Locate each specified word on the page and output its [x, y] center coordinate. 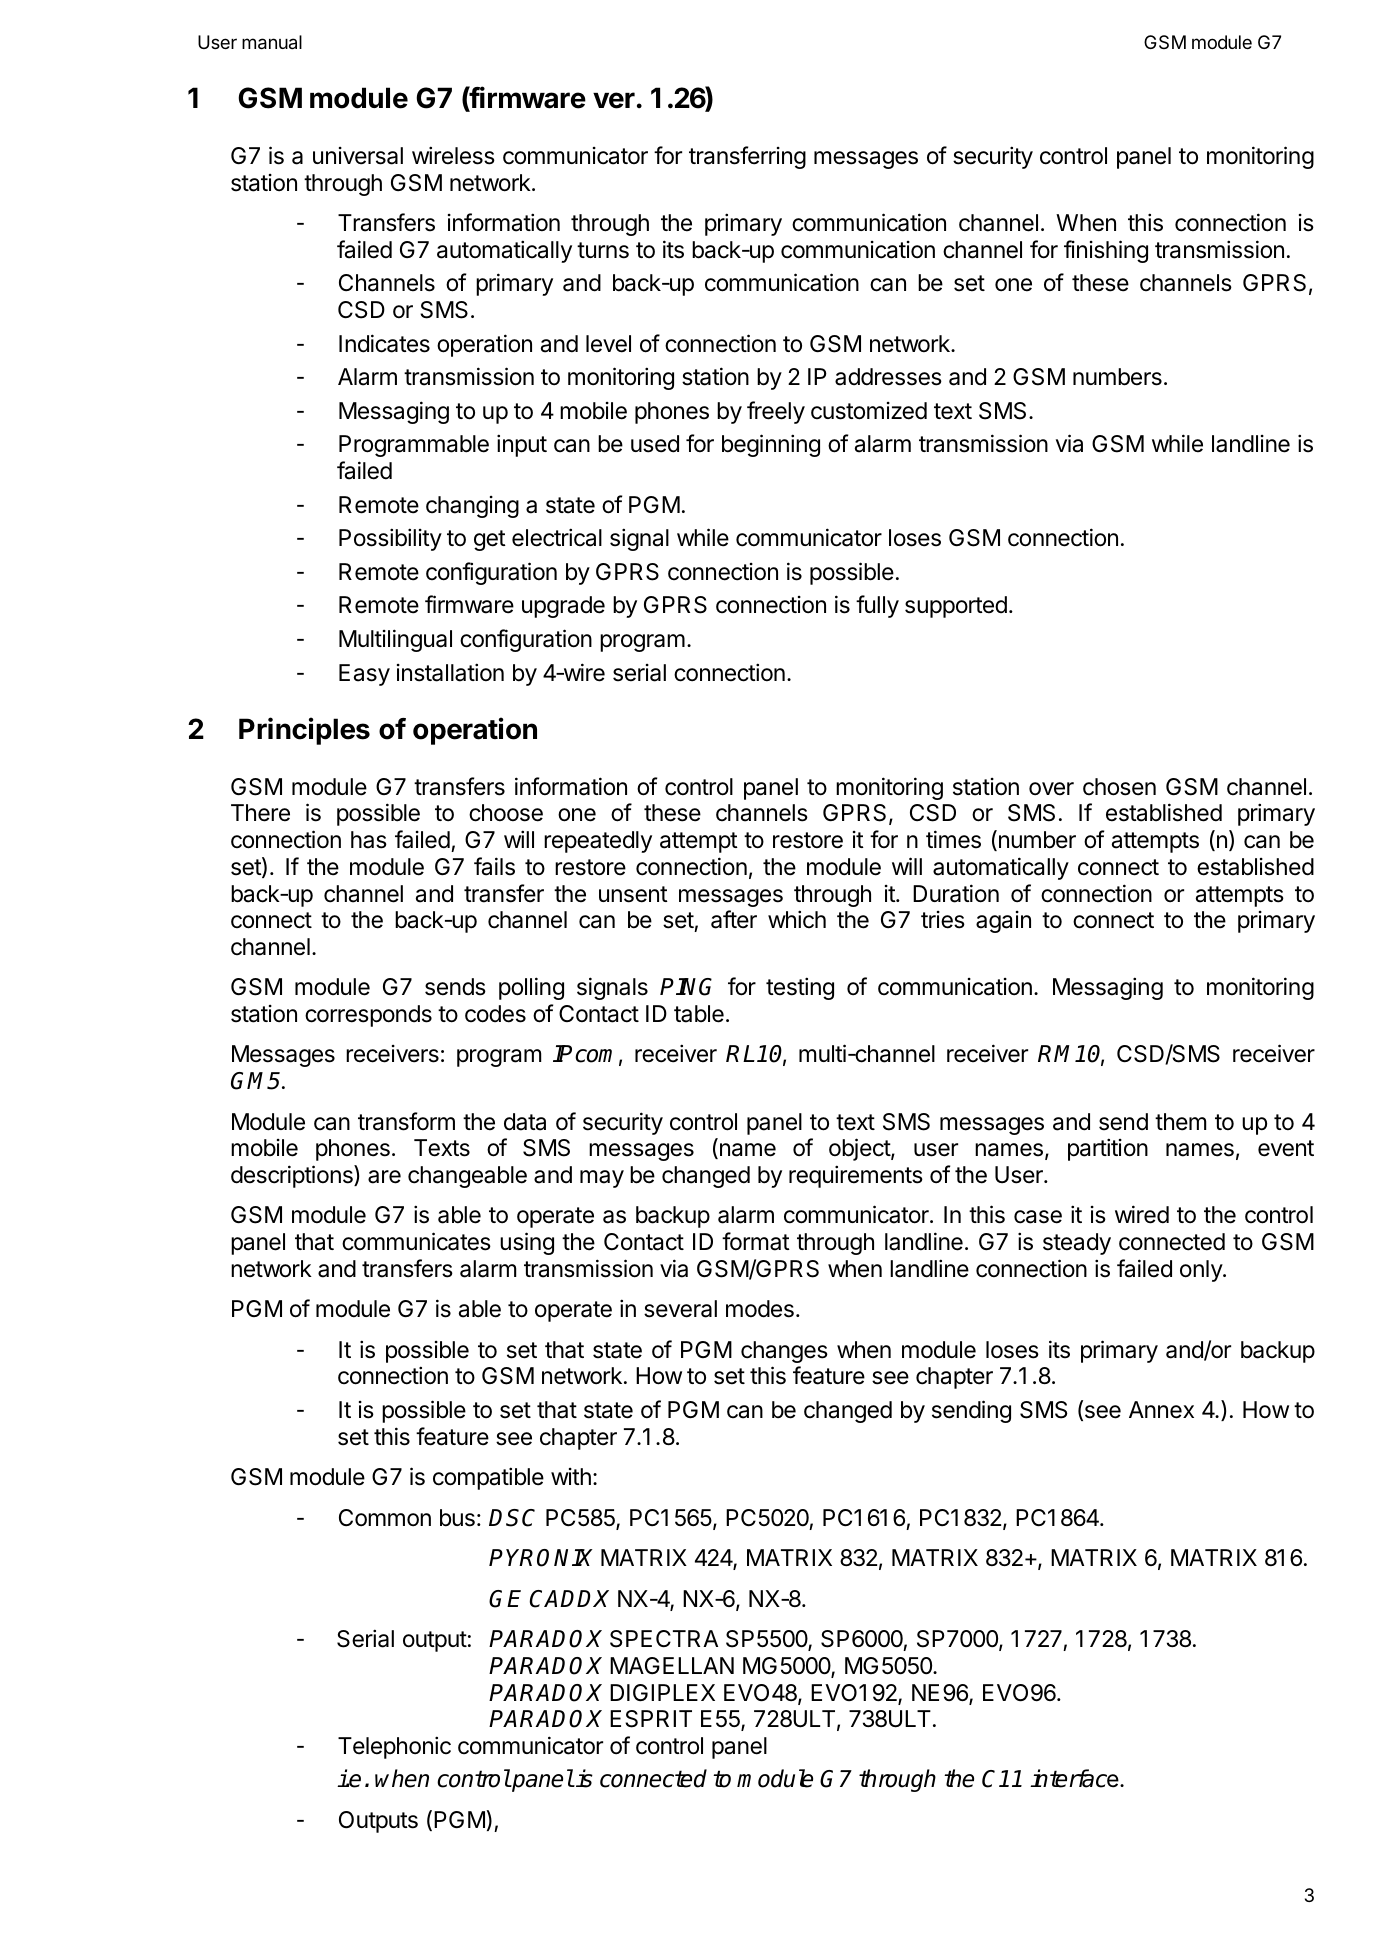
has [369, 840]
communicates [416, 1241]
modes [760, 1309]
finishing [1106, 251]
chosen [1119, 787]
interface [1074, 1778]
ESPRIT [651, 1719]
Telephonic [394, 1747]
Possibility [390, 539]
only [1202, 1271]
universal [358, 156]
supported [956, 607]
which [797, 919]
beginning [771, 445]
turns [603, 250]
